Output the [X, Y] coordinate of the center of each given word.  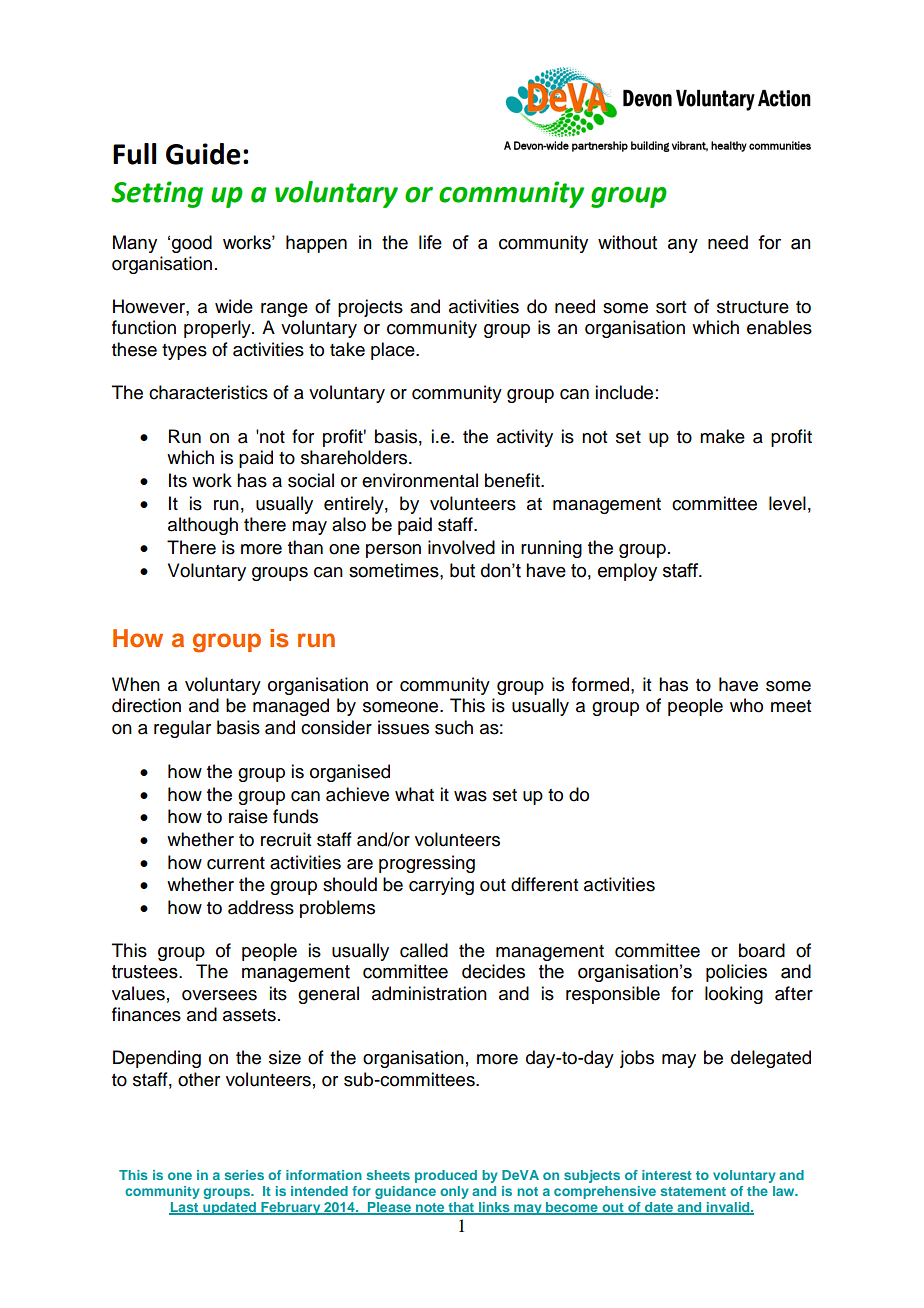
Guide [203, 154]
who [746, 705]
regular [182, 729]
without [627, 242]
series [244, 1175]
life [430, 242]
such [454, 727]
